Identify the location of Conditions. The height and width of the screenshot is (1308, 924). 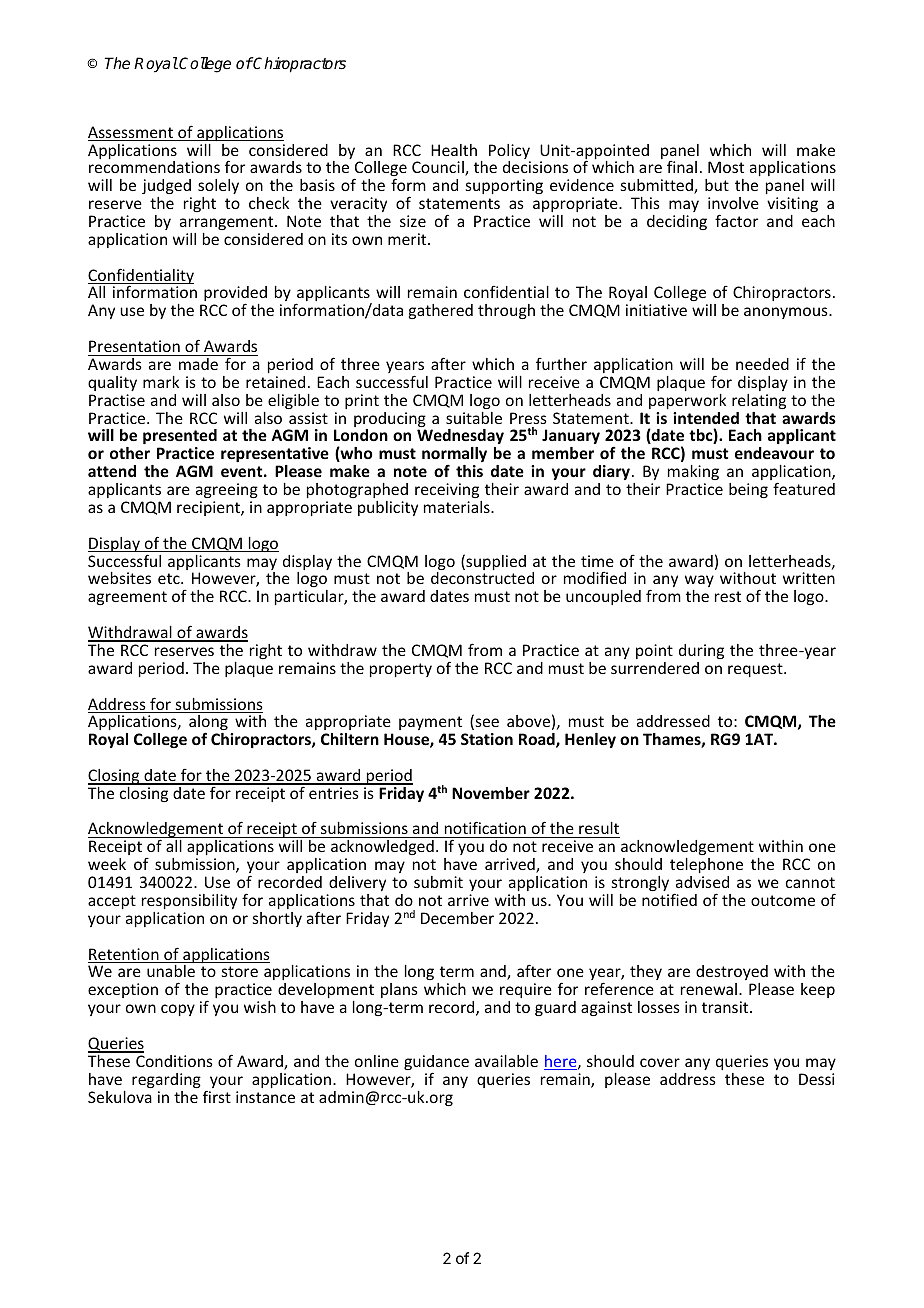
(174, 1061).
